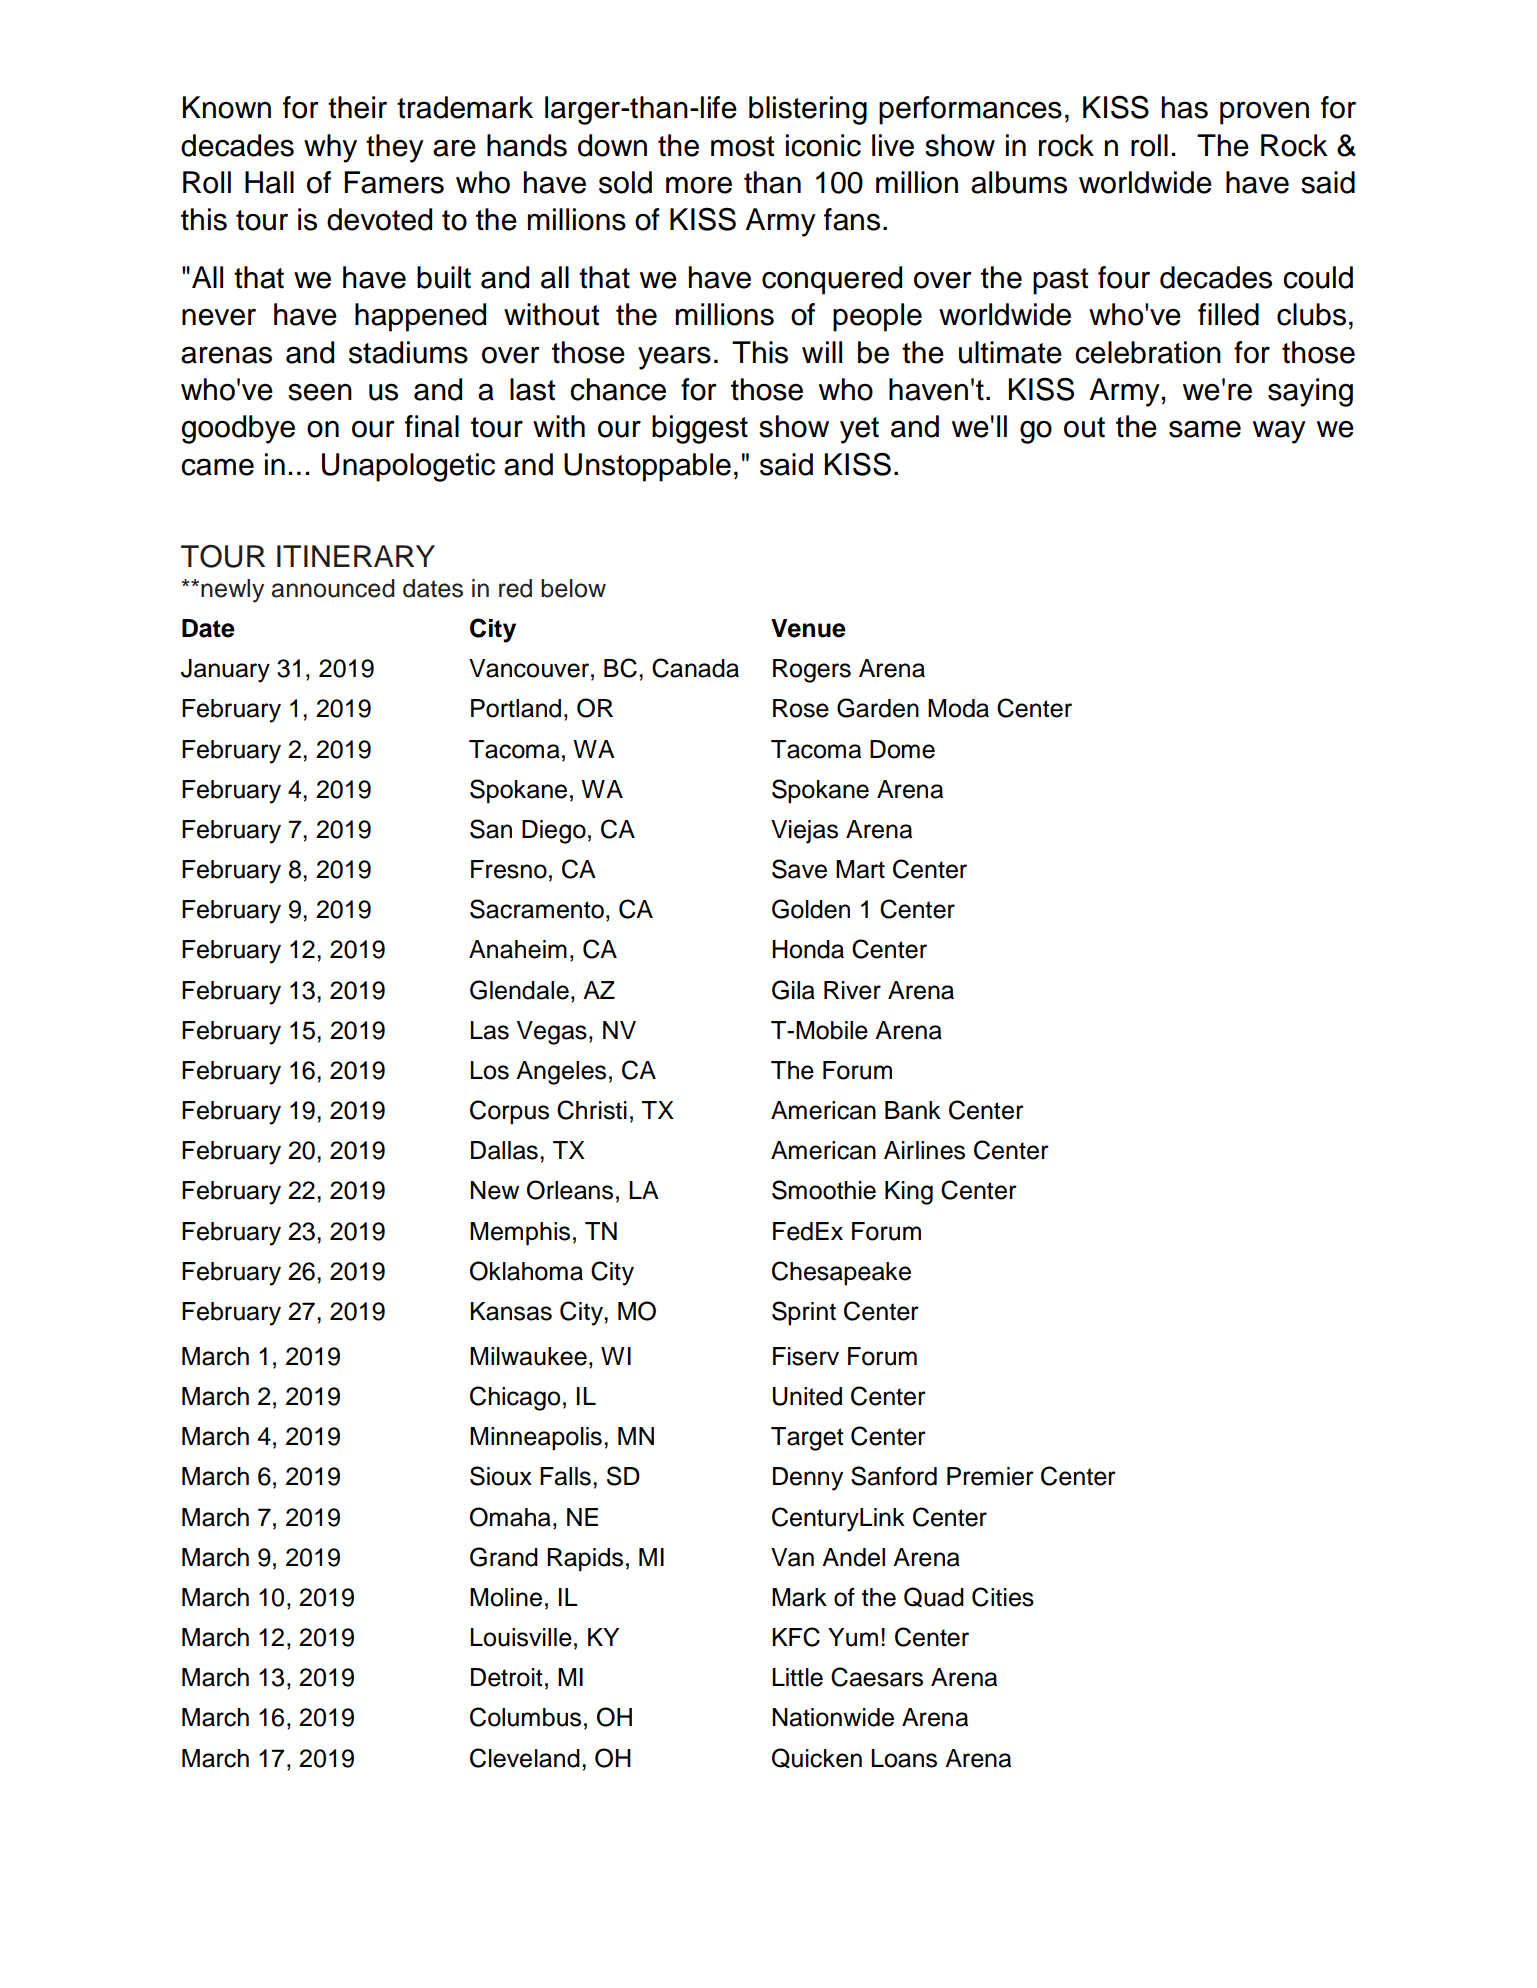 Image resolution: width=1537 pixels, height=1988 pixels. Describe the element at coordinates (1003, 1597) in the screenshot. I see `Cities` at that location.
